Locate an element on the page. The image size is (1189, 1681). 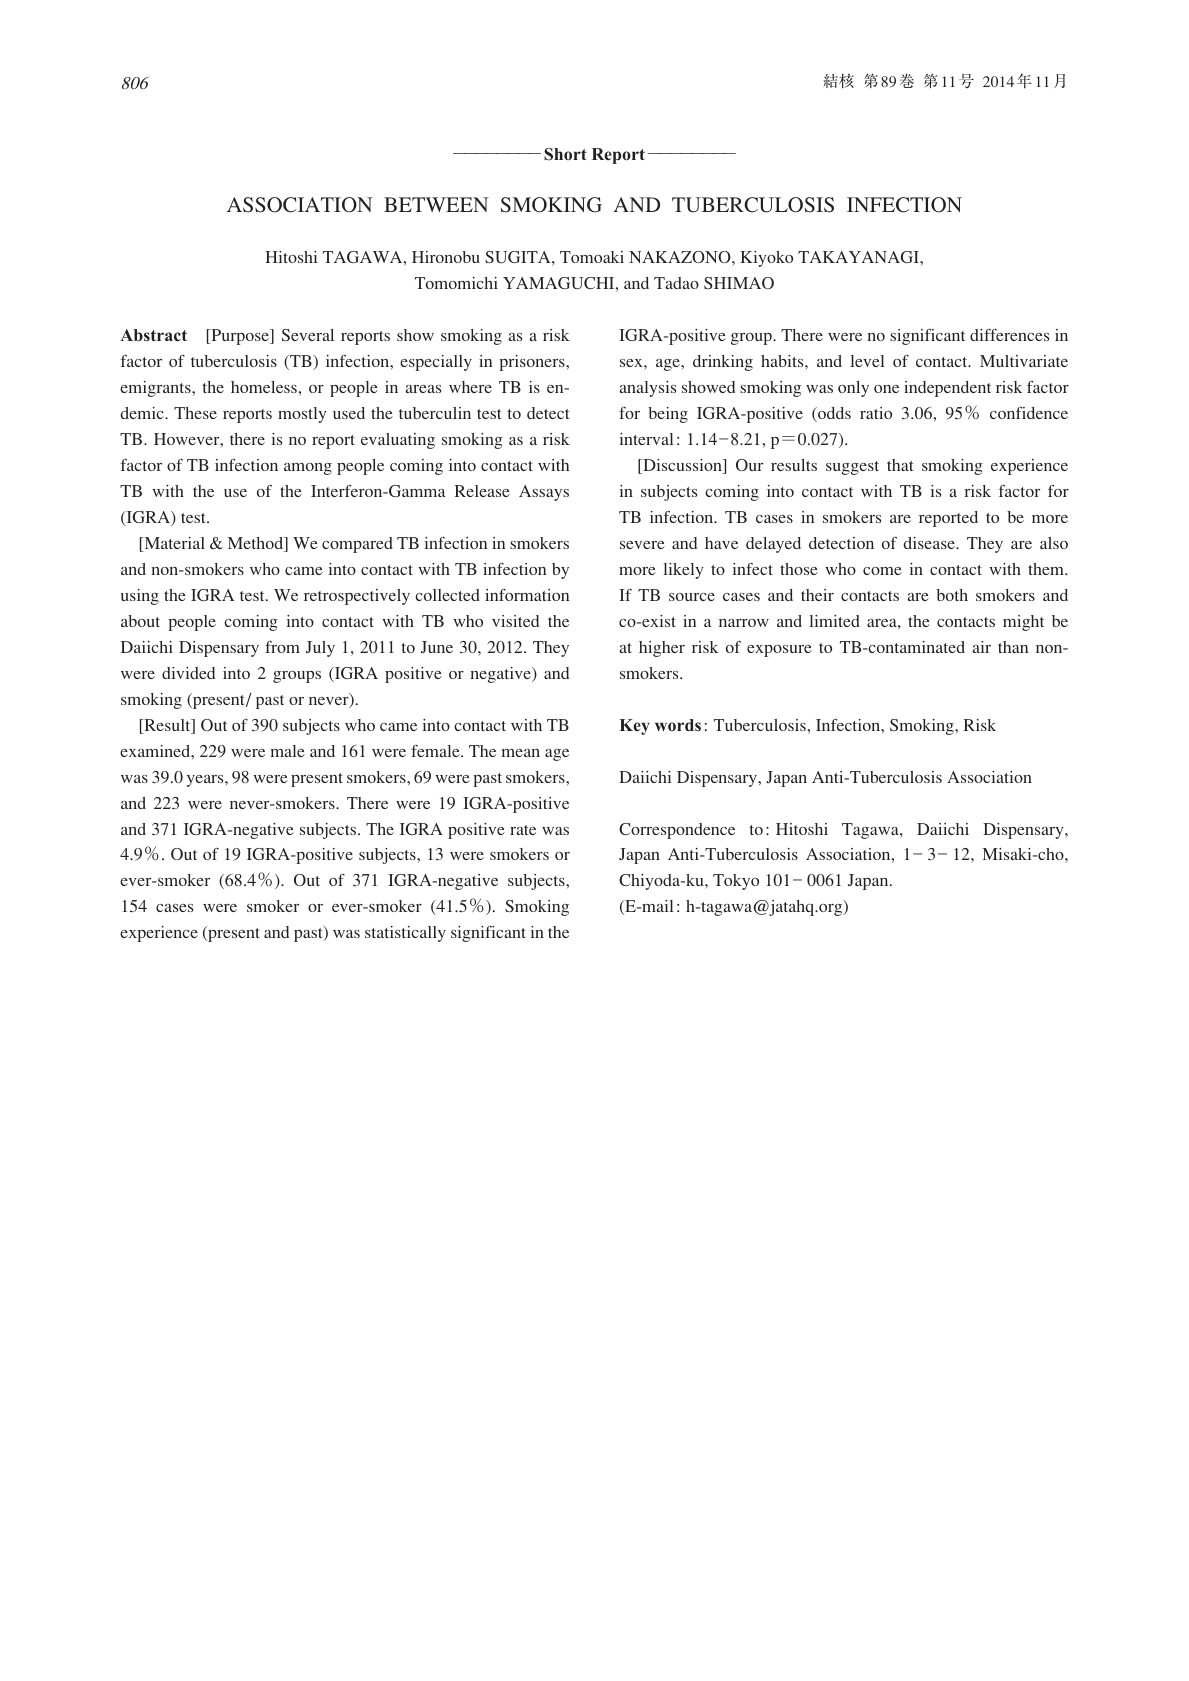
air is located at coordinates (981, 647).
